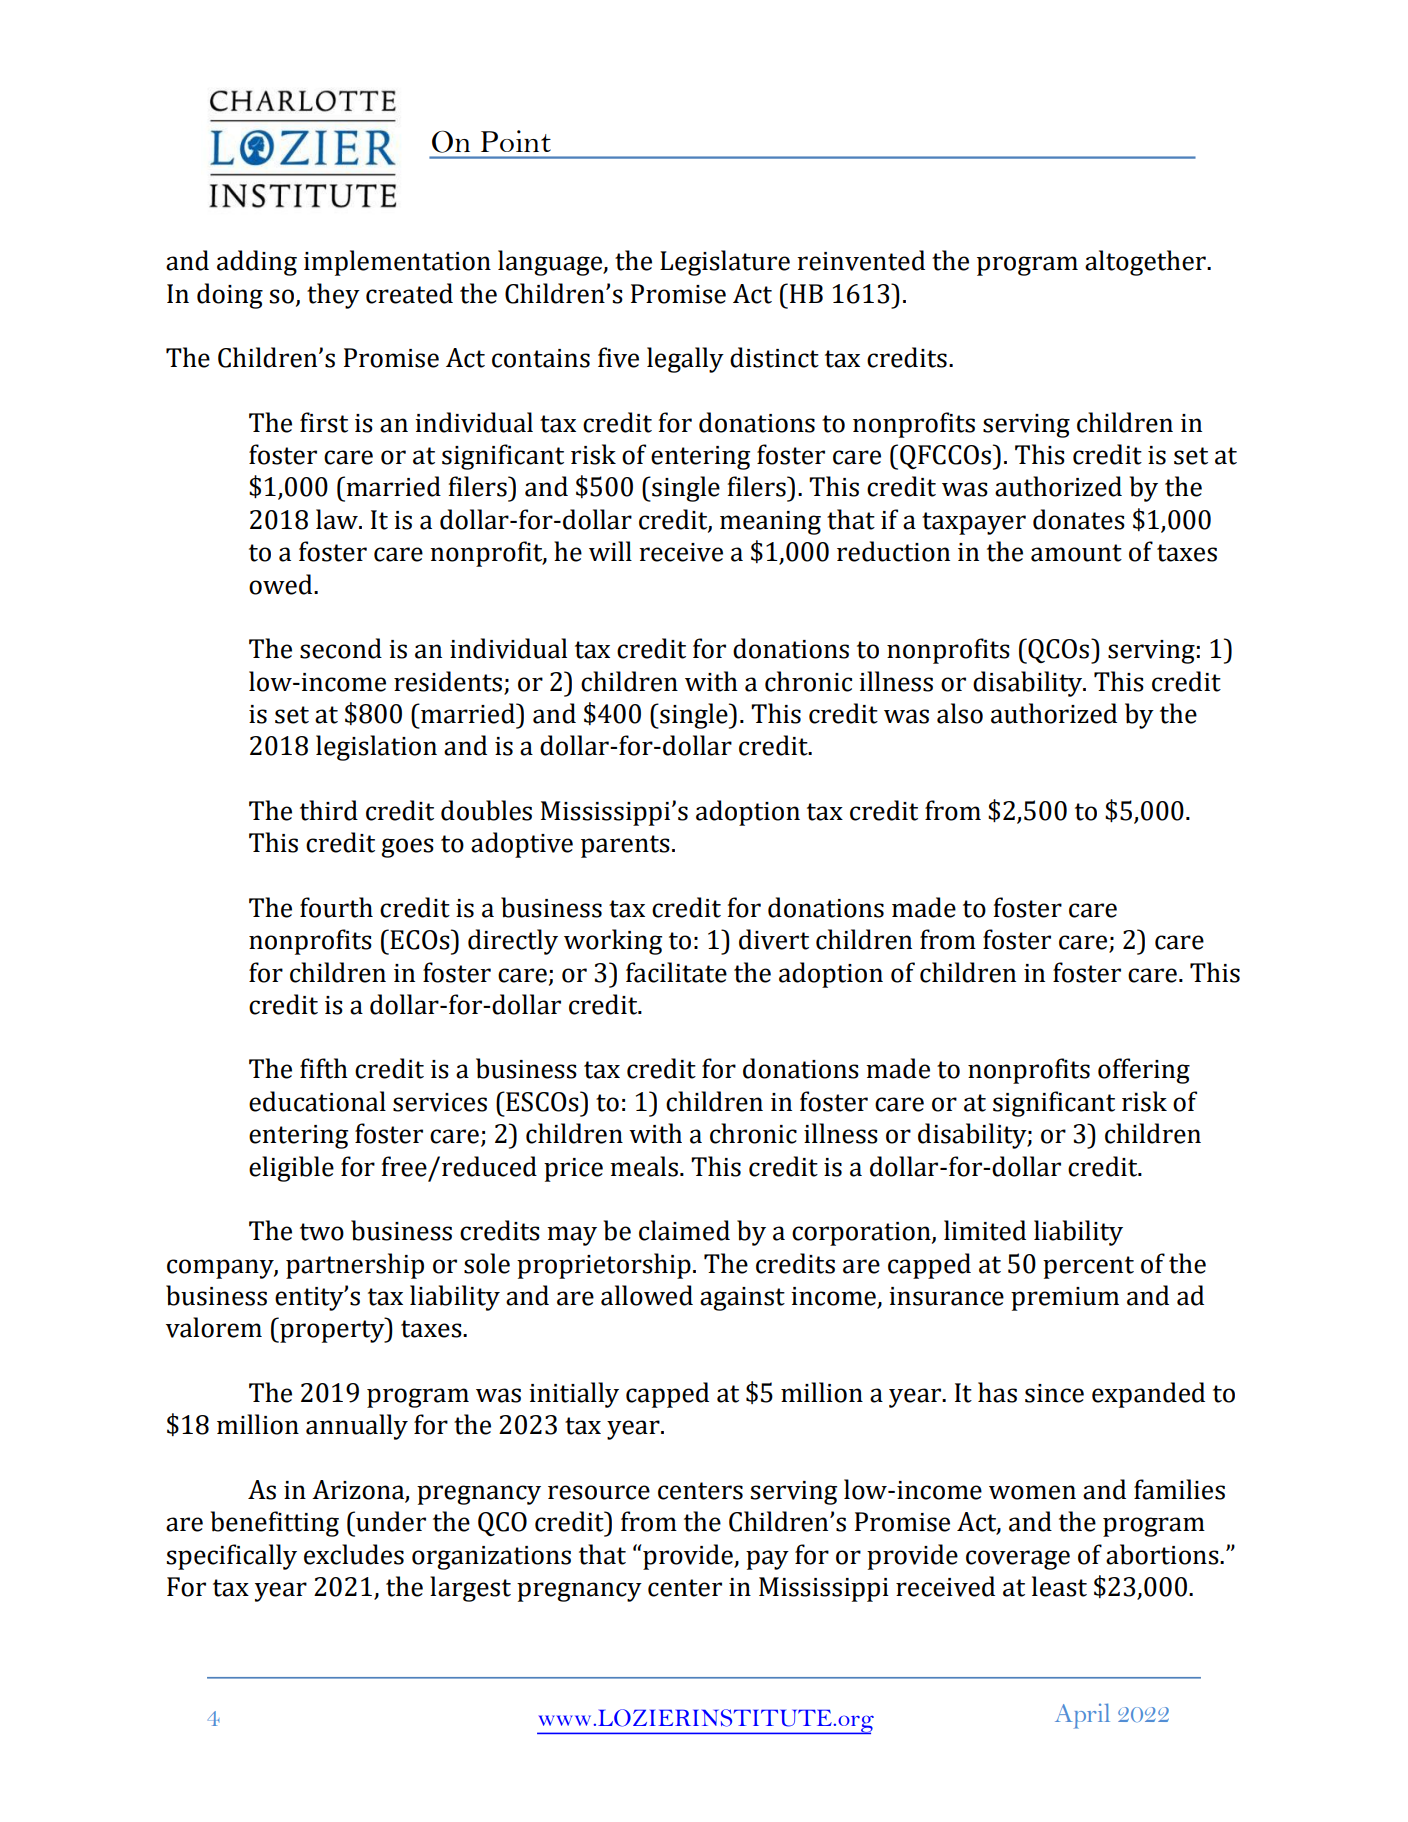 The image size is (1408, 1822). Describe the element at coordinates (332, 1330) in the screenshot. I see `property` at that location.
